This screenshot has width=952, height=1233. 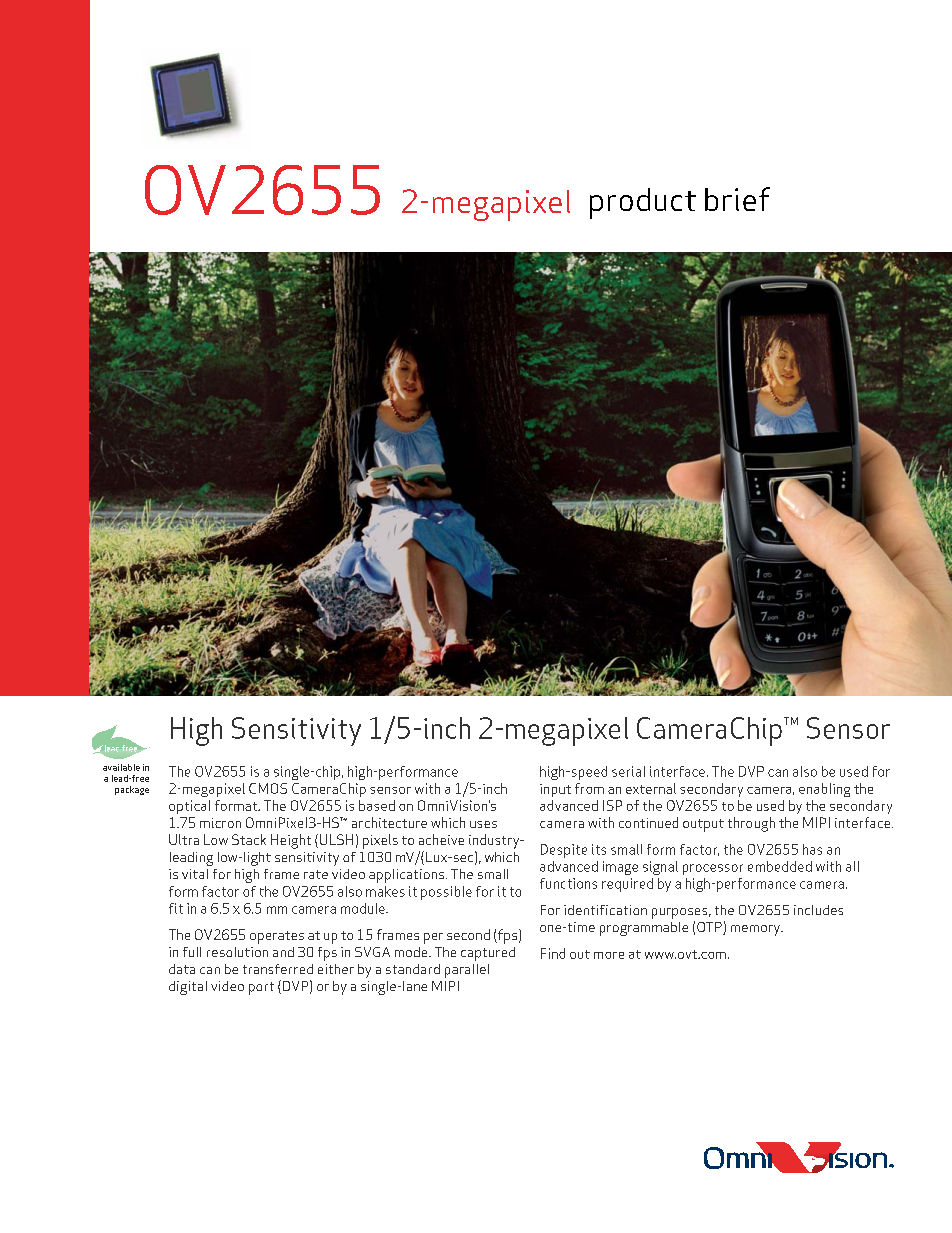 What do you see at coordinates (824, 790) in the screenshot?
I see `enabling` at bounding box center [824, 790].
